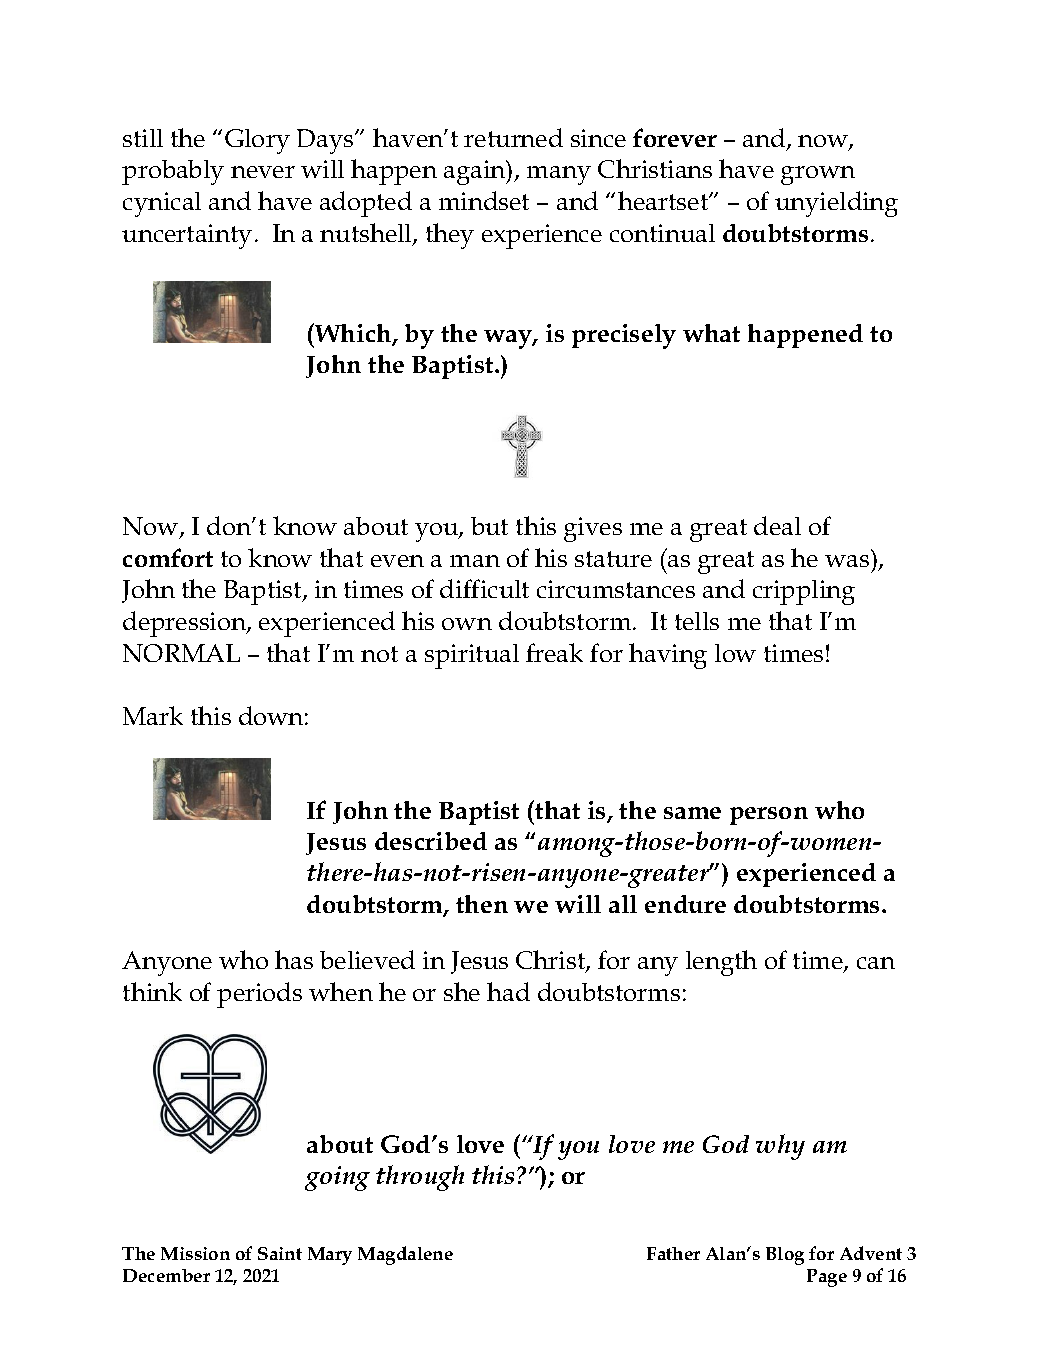  What do you see at coordinates (431, 841) in the screenshot?
I see `described` at bounding box center [431, 841].
